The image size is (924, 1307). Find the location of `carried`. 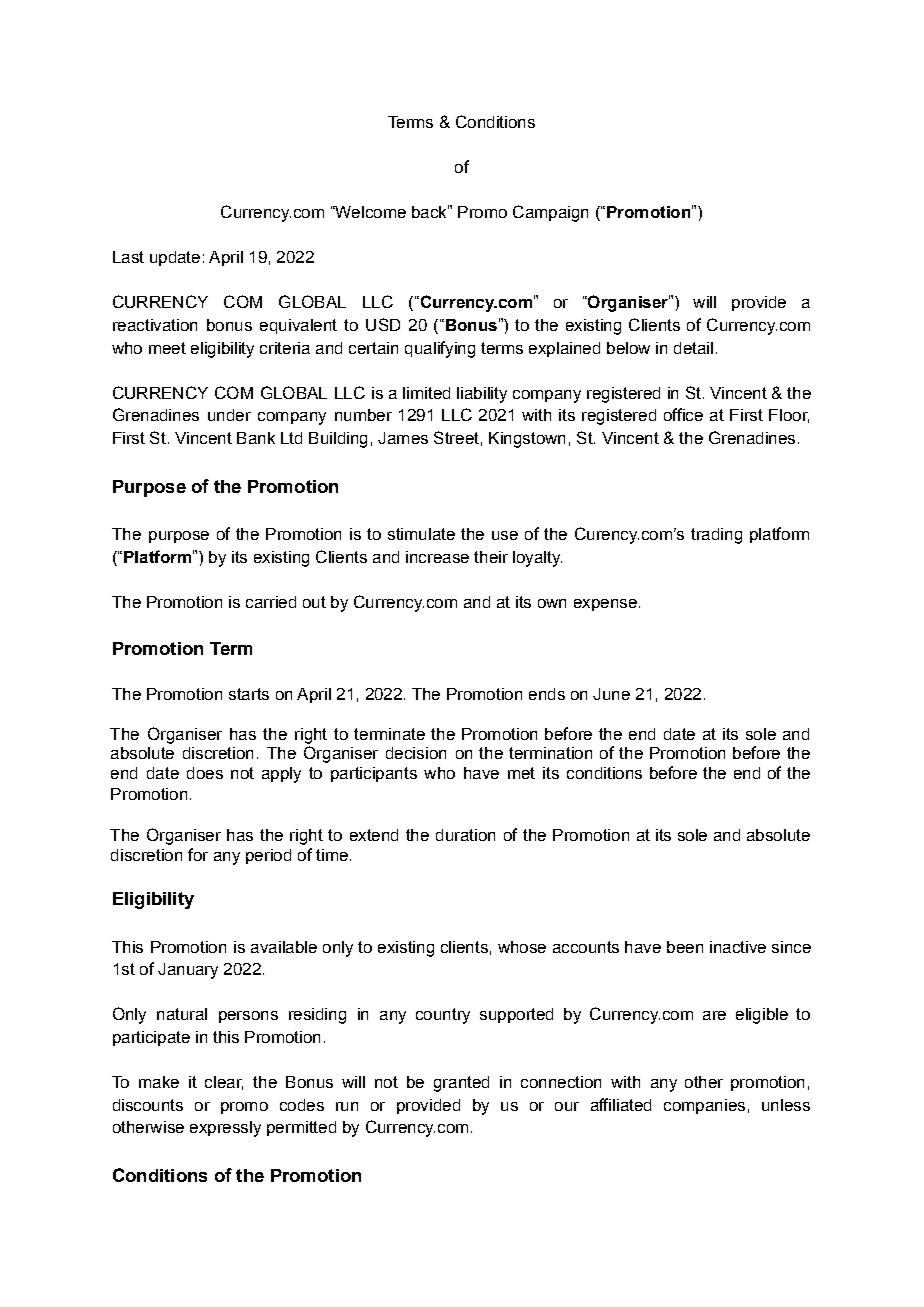

carried is located at coordinates (271, 602).
